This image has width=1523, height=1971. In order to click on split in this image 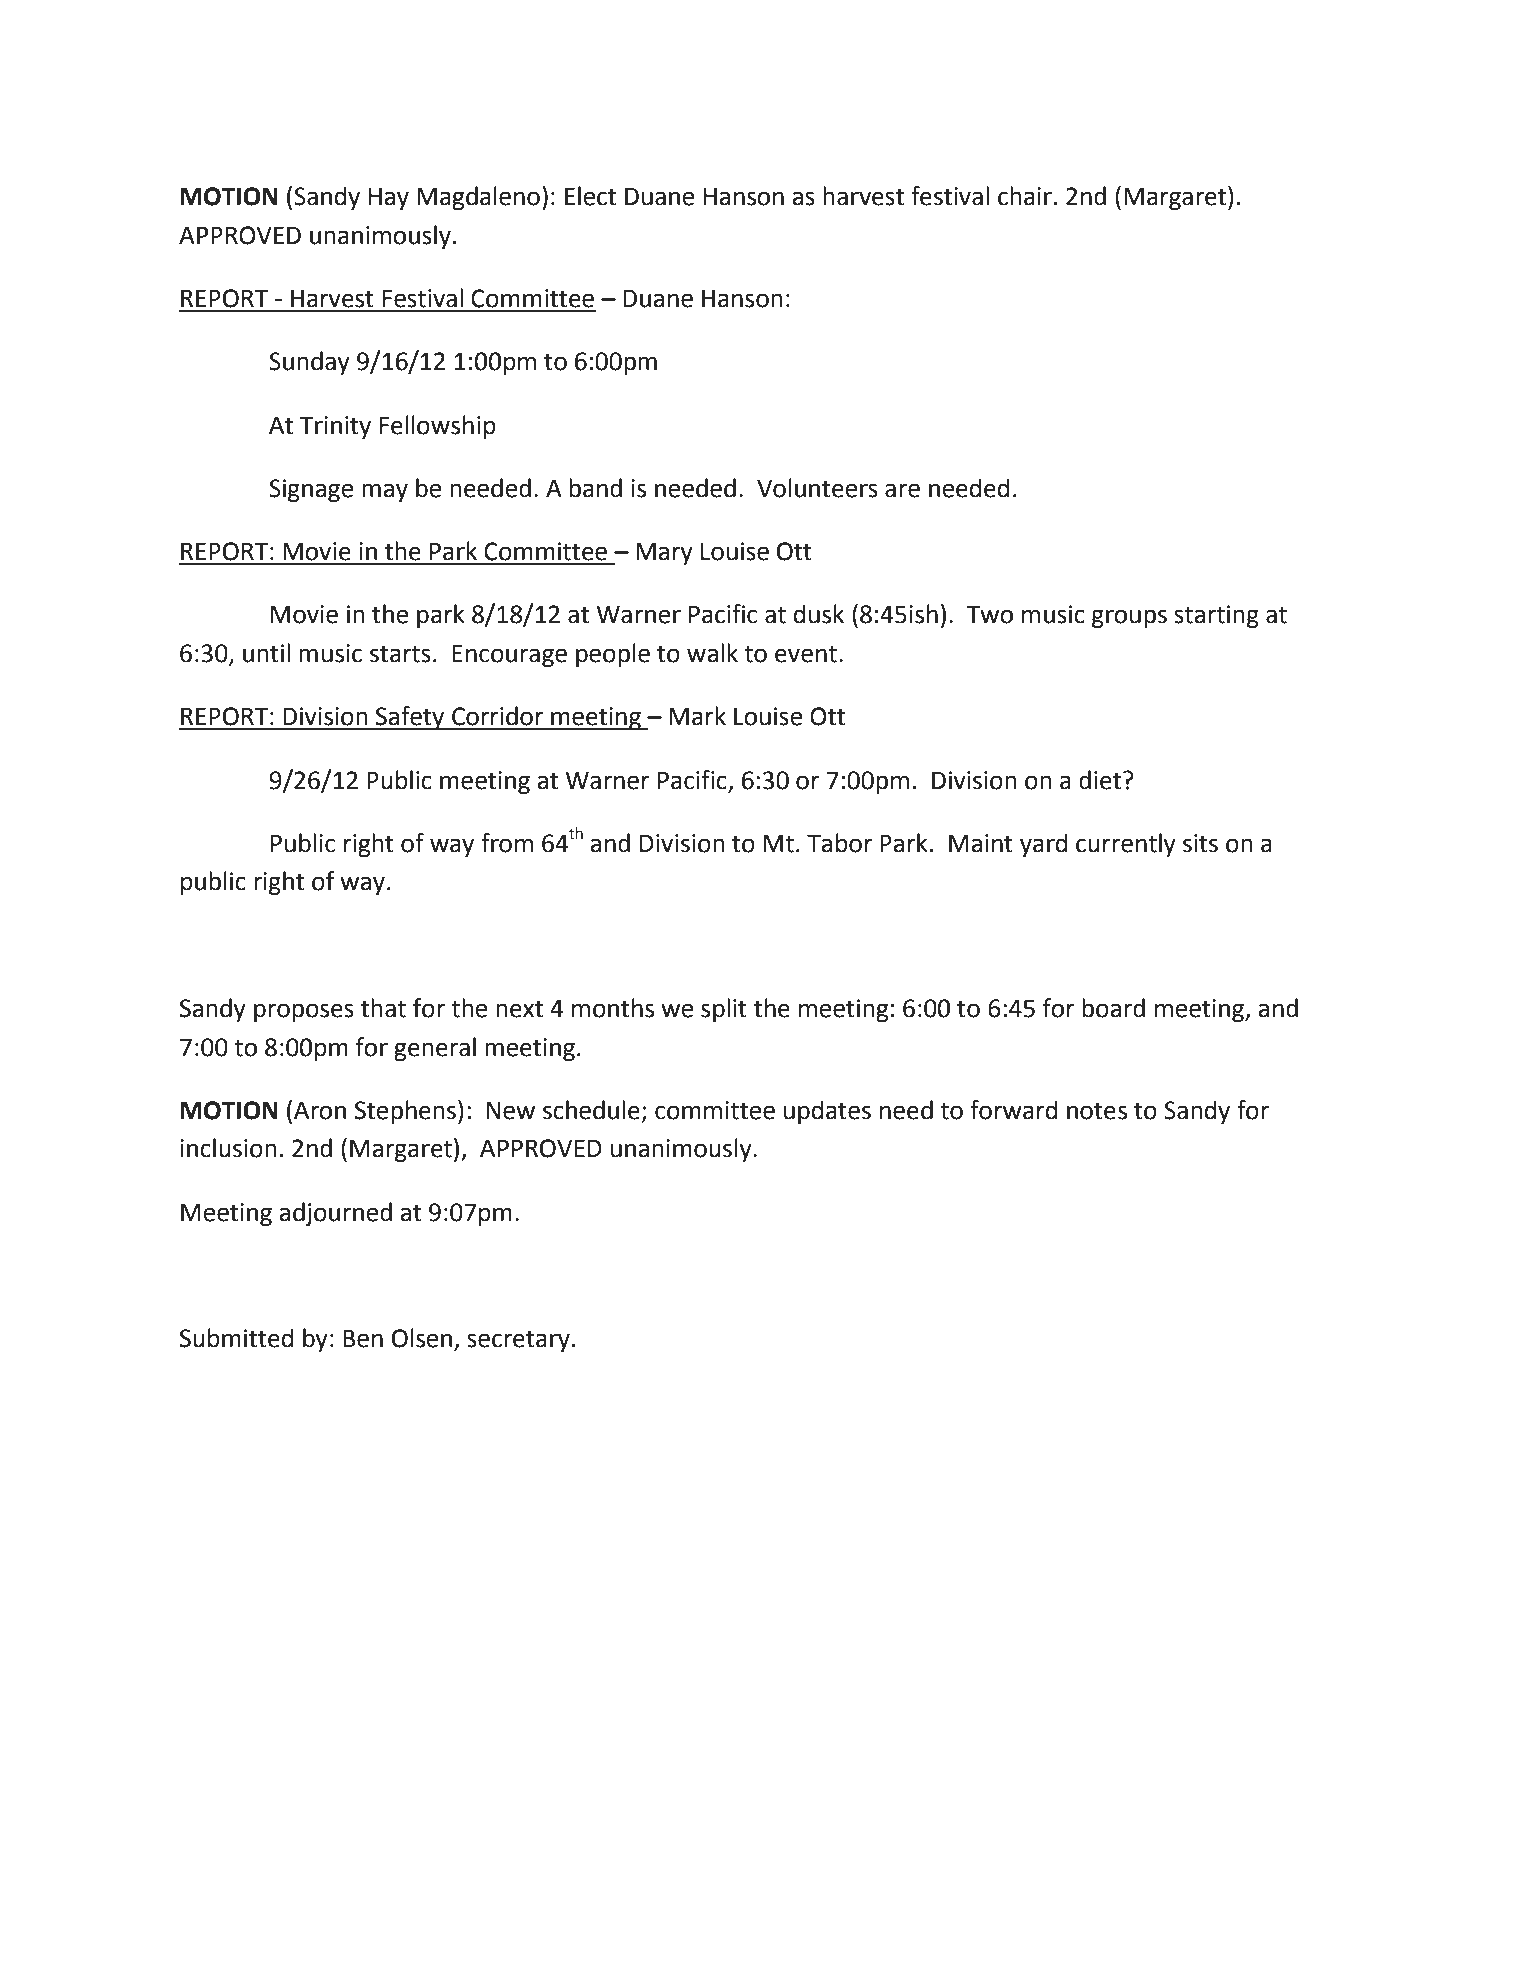, I will do `click(724, 1010)`.
